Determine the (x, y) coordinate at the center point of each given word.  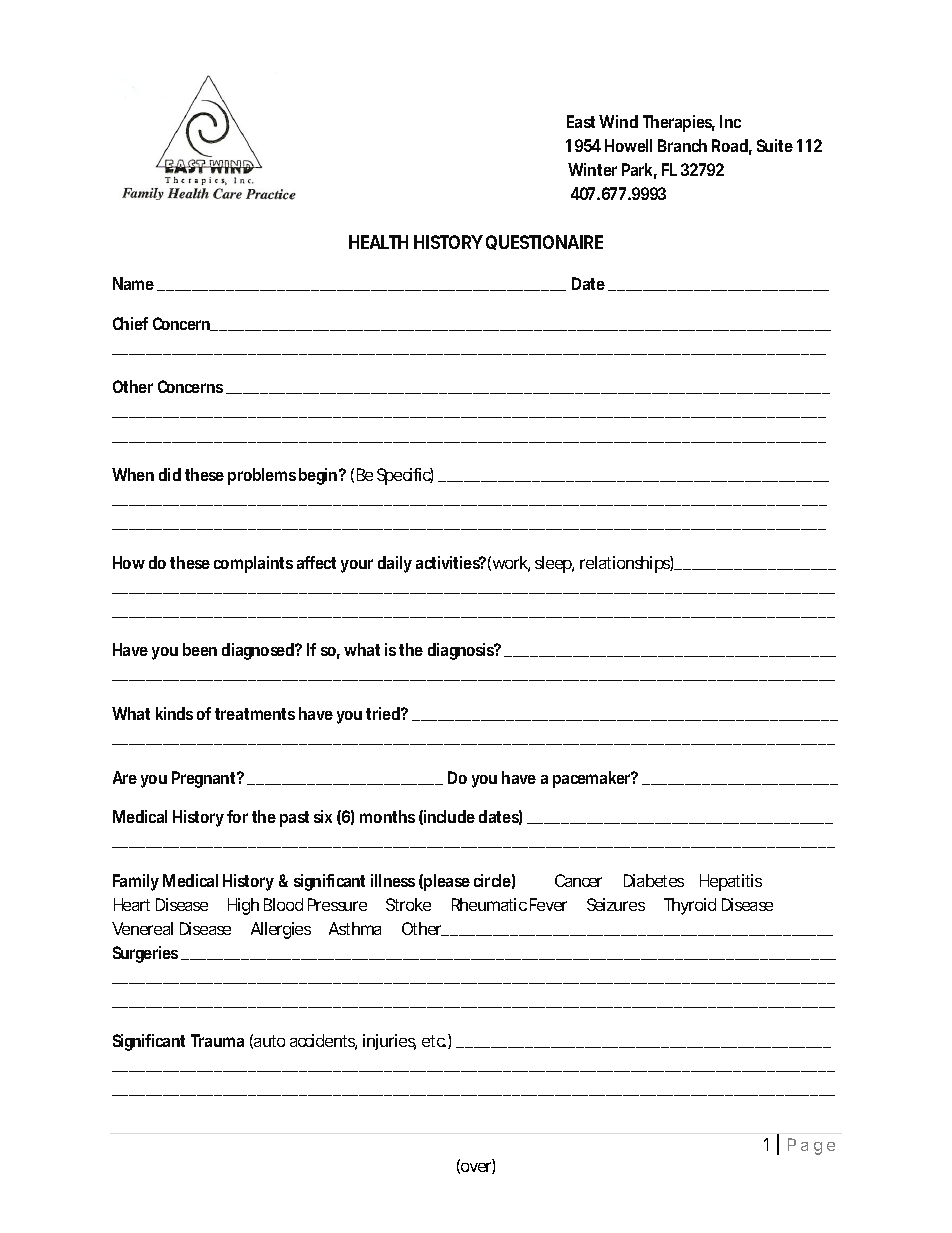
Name (135, 284)
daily (395, 564)
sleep (554, 564)
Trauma (217, 1040)
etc (435, 1041)
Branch (682, 145)
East (581, 121)
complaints (253, 564)
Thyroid (690, 906)
